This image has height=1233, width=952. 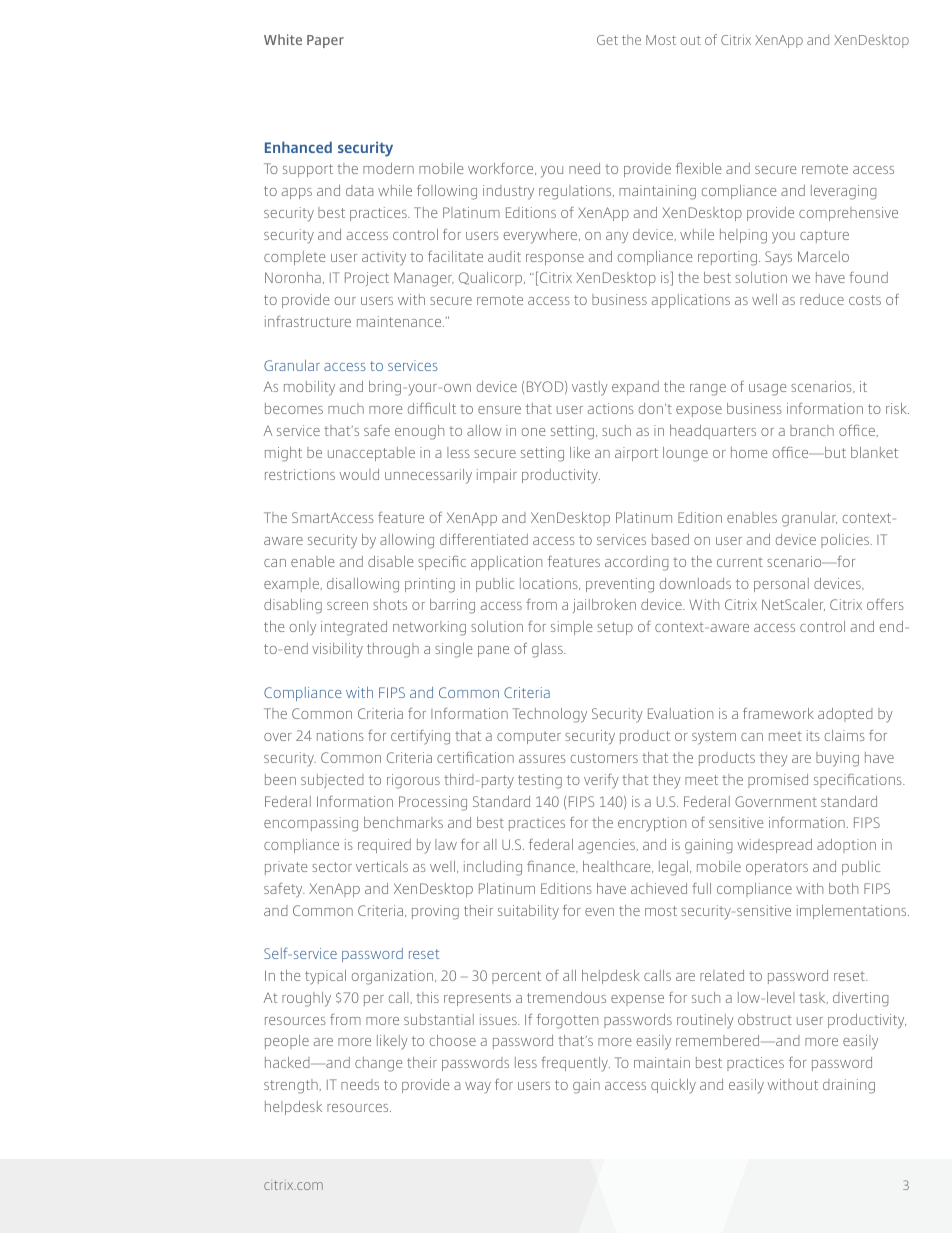 What do you see at coordinates (378, 1064) in the image?
I see `change` at bounding box center [378, 1064].
